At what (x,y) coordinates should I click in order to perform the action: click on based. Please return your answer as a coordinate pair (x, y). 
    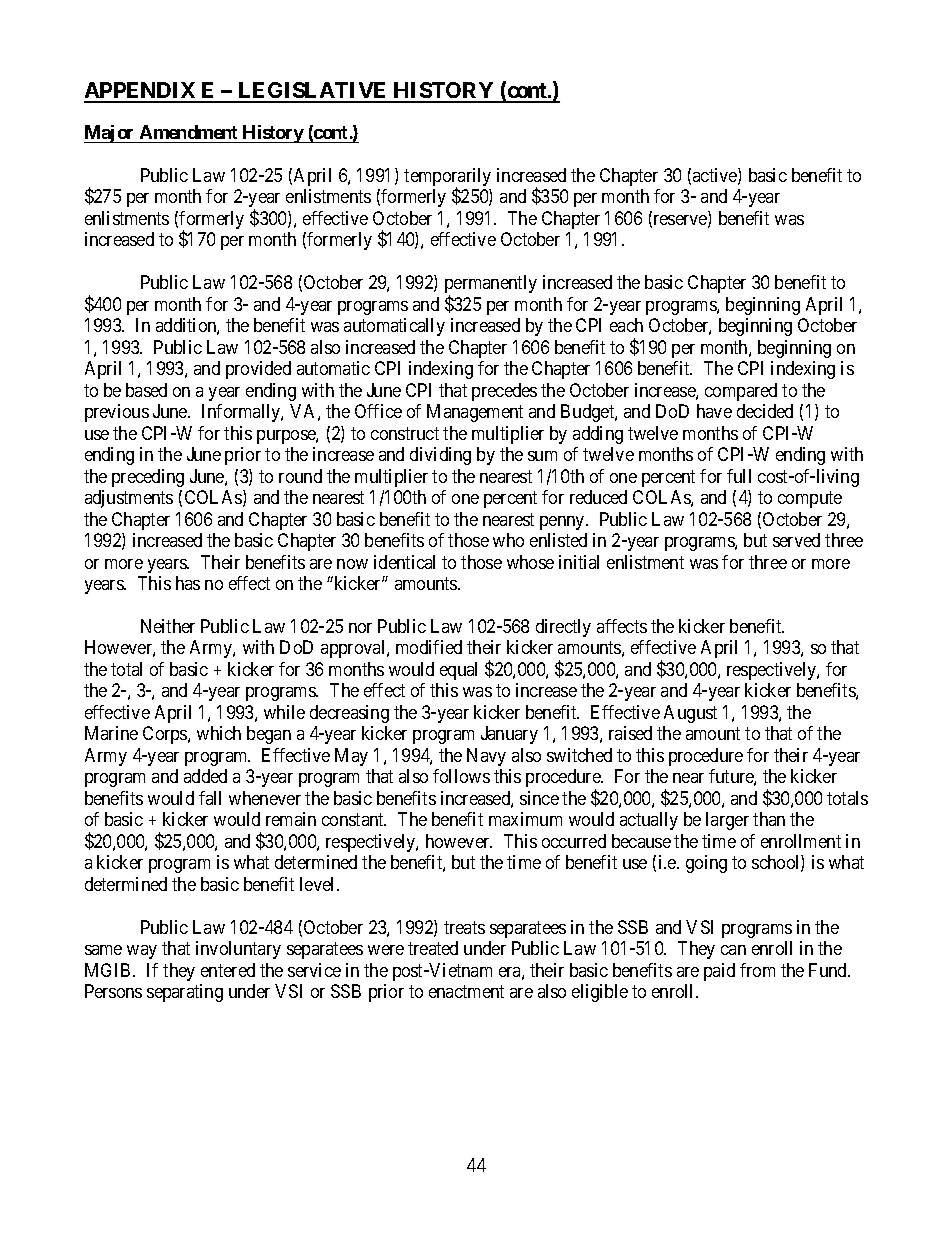
    Looking at the image, I should click on (146, 390).
